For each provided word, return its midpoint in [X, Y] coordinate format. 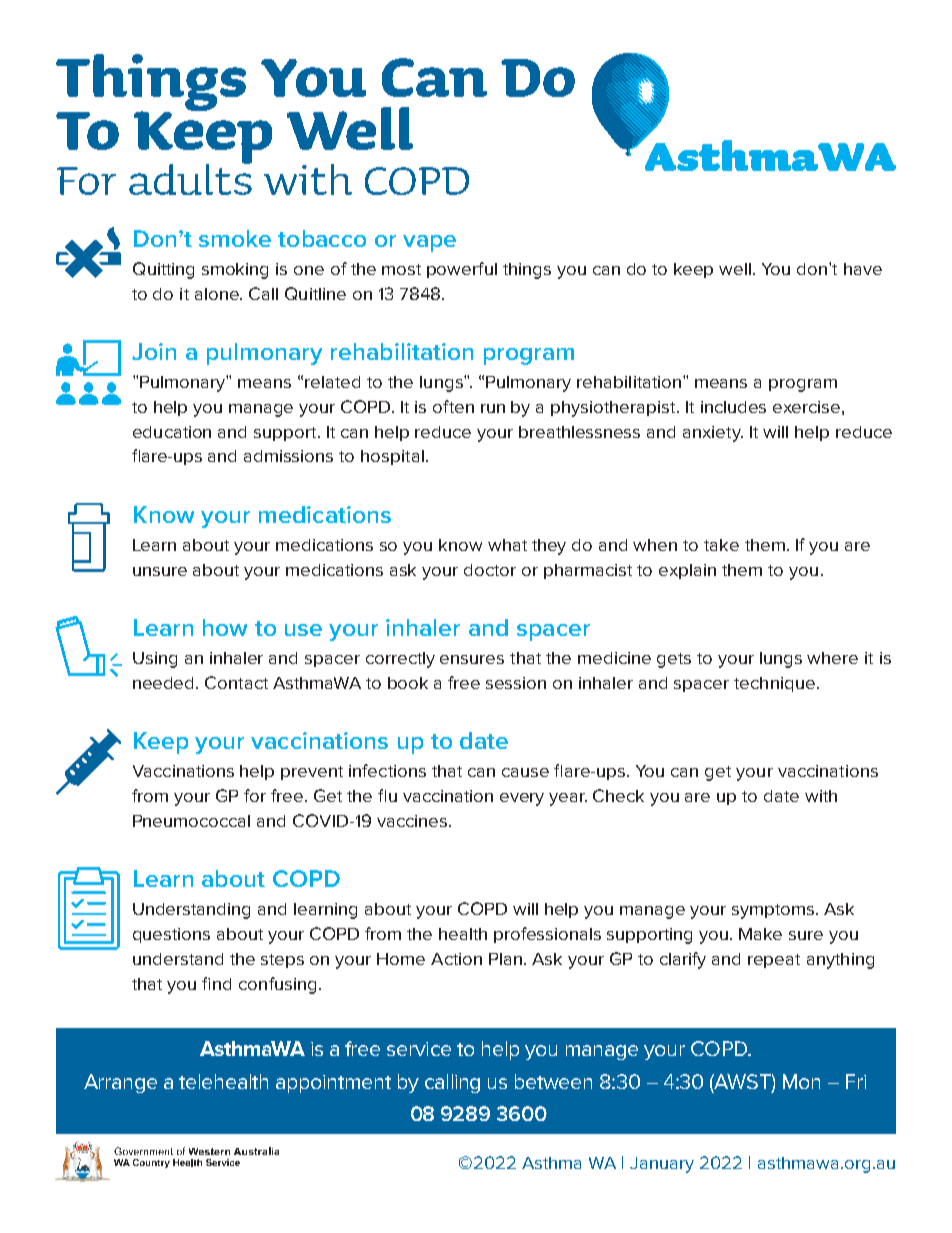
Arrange [120, 1083]
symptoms [774, 911]
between [553, 1081]
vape [429, 243]
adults [190, 178]
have [863, 269]
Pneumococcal [191, 821]
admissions [288, 456]
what [507, 545]
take [721, 545]
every [522, 799]
